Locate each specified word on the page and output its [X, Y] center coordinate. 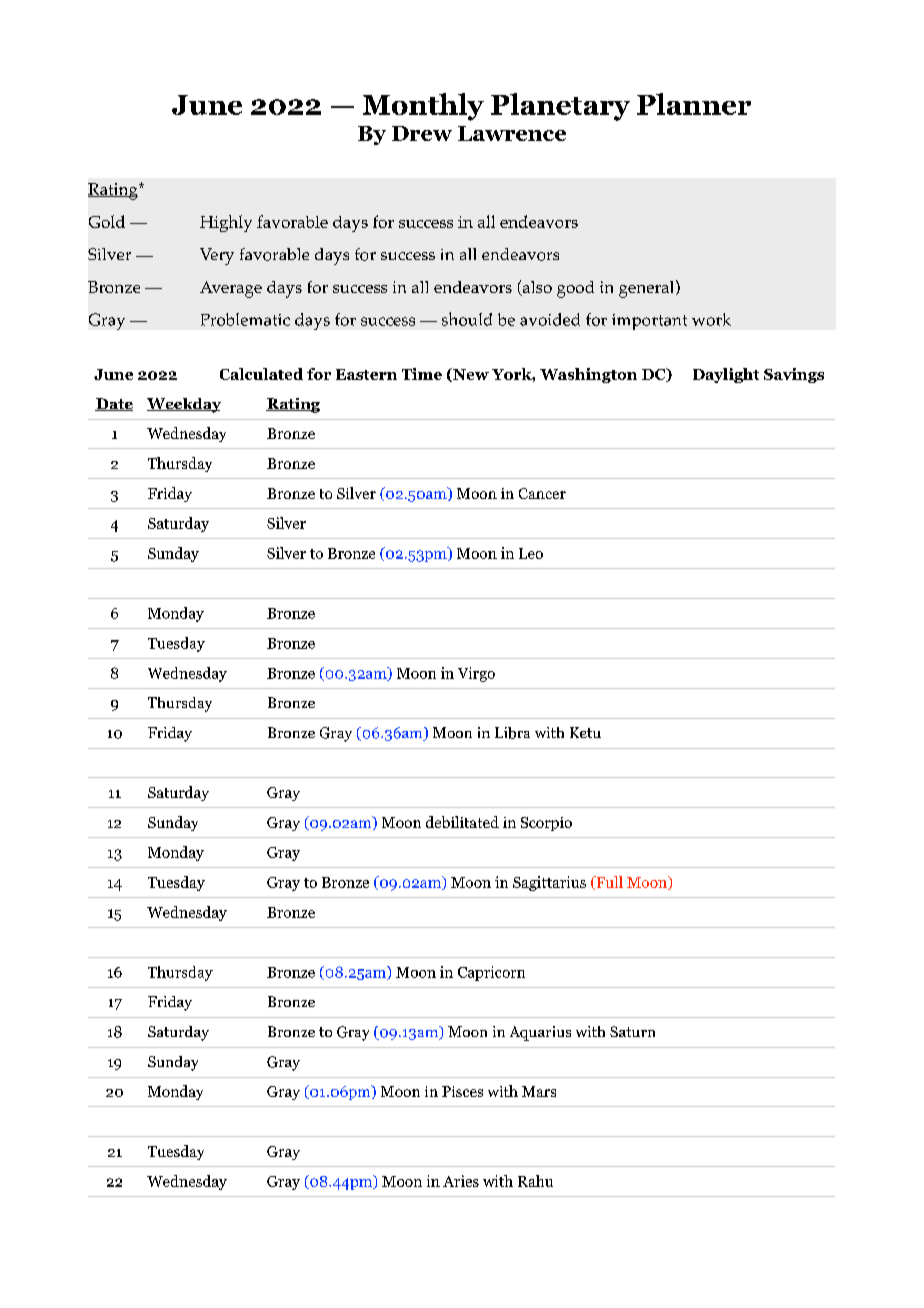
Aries [461, 1181]
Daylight [726, 375]
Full [608, 883]
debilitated [462, 822]
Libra [512, 733]
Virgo [476, 674]
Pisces [462, 1091]
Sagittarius [549, 883]
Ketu [585, 732]
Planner [694, 104]
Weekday [184, 405]
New [470, 375]
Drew [422, 133]
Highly [226, 223]
